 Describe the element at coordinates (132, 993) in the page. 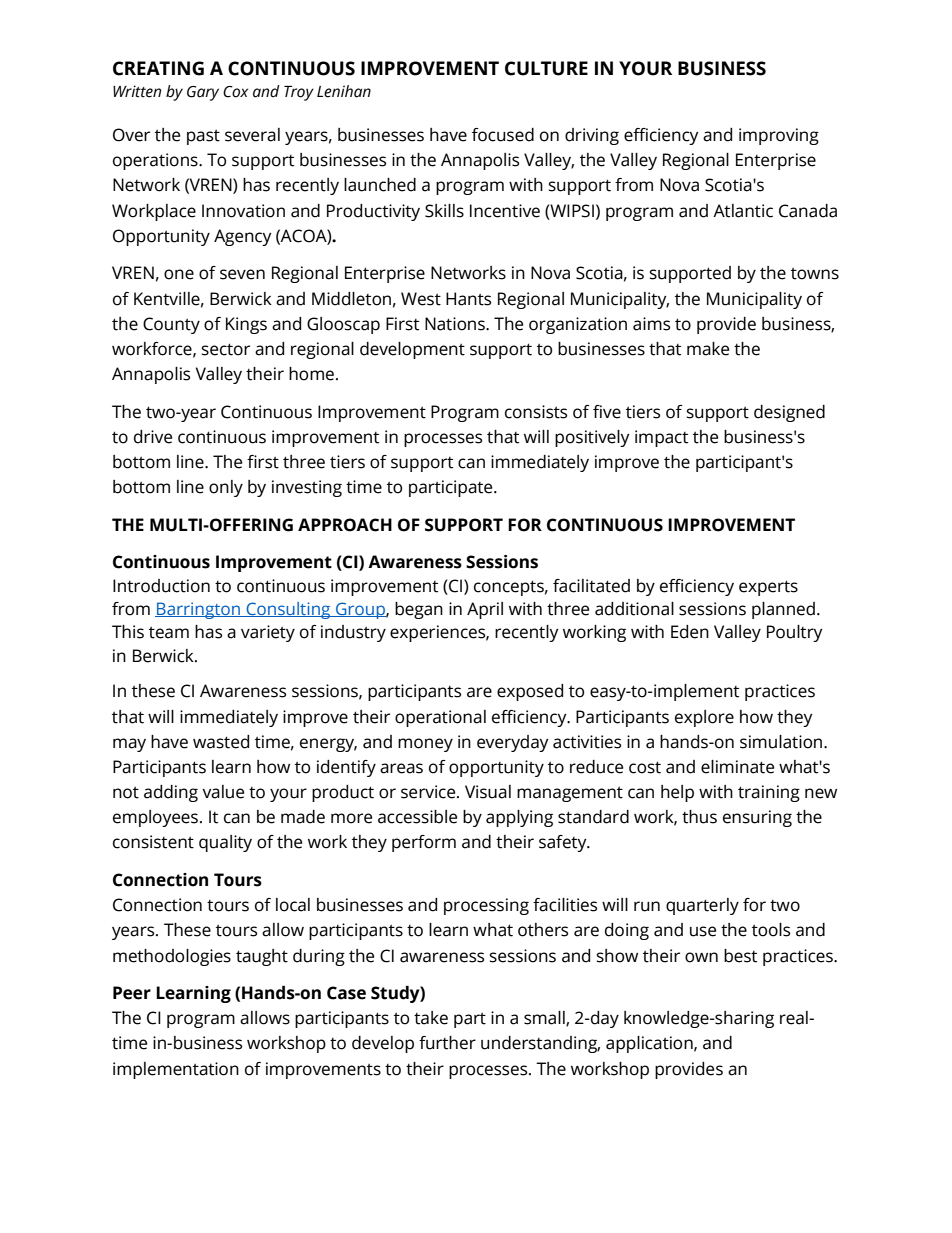

I see `Peer` at that location.
